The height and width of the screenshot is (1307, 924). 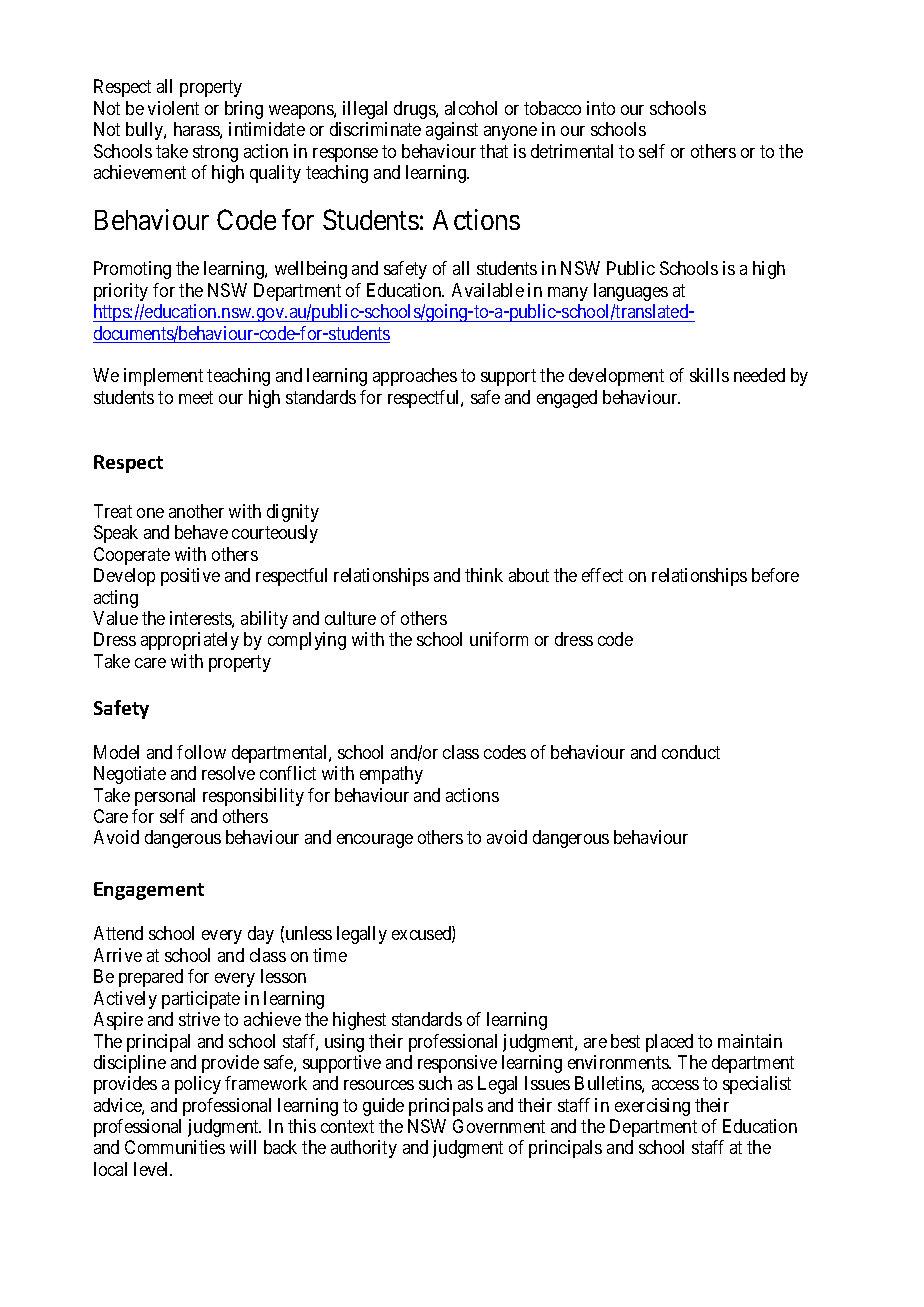 I want to click on against, so click(x=452, y=131).
